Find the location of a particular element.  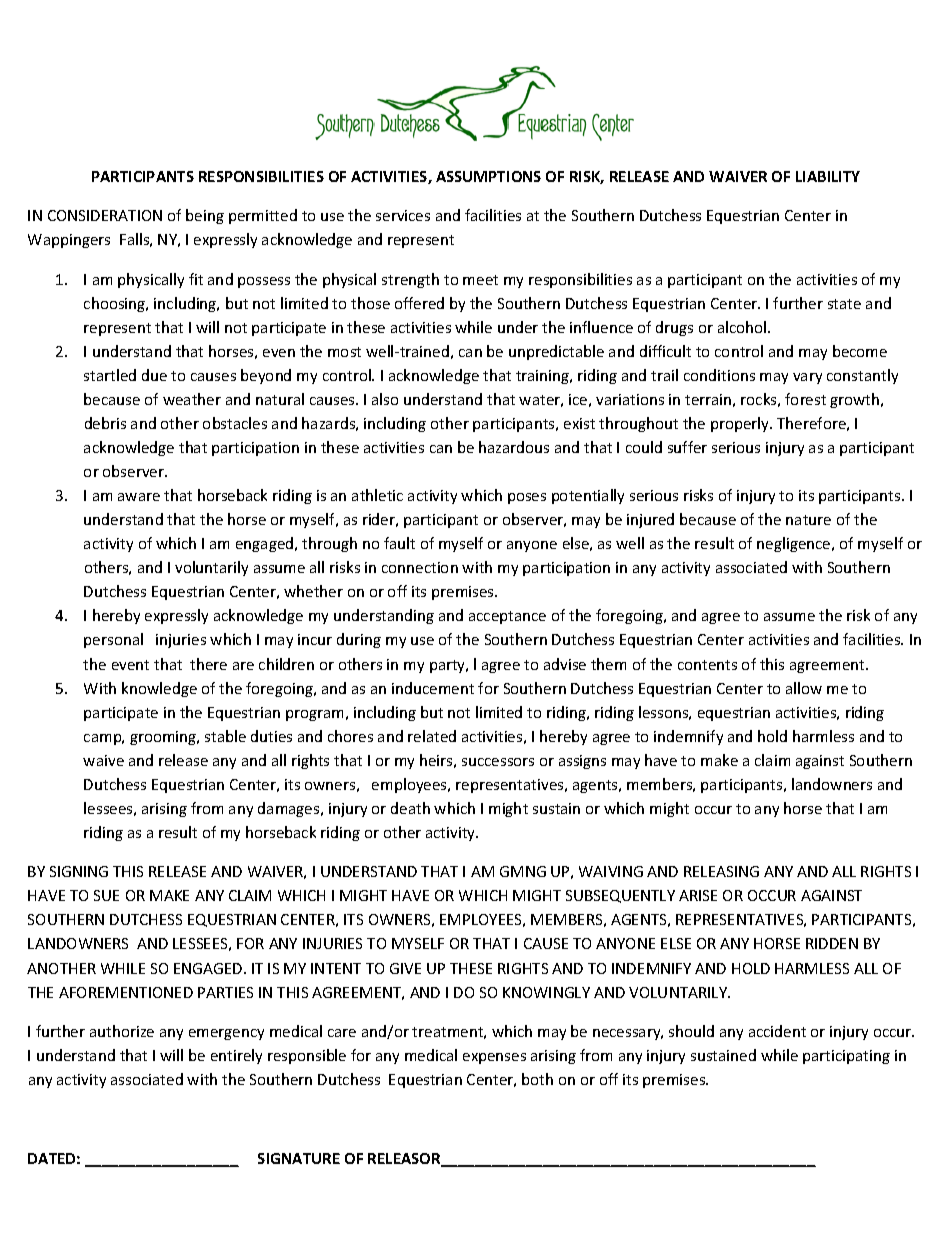

LIABILITY is located at coordinates (828, 176).
